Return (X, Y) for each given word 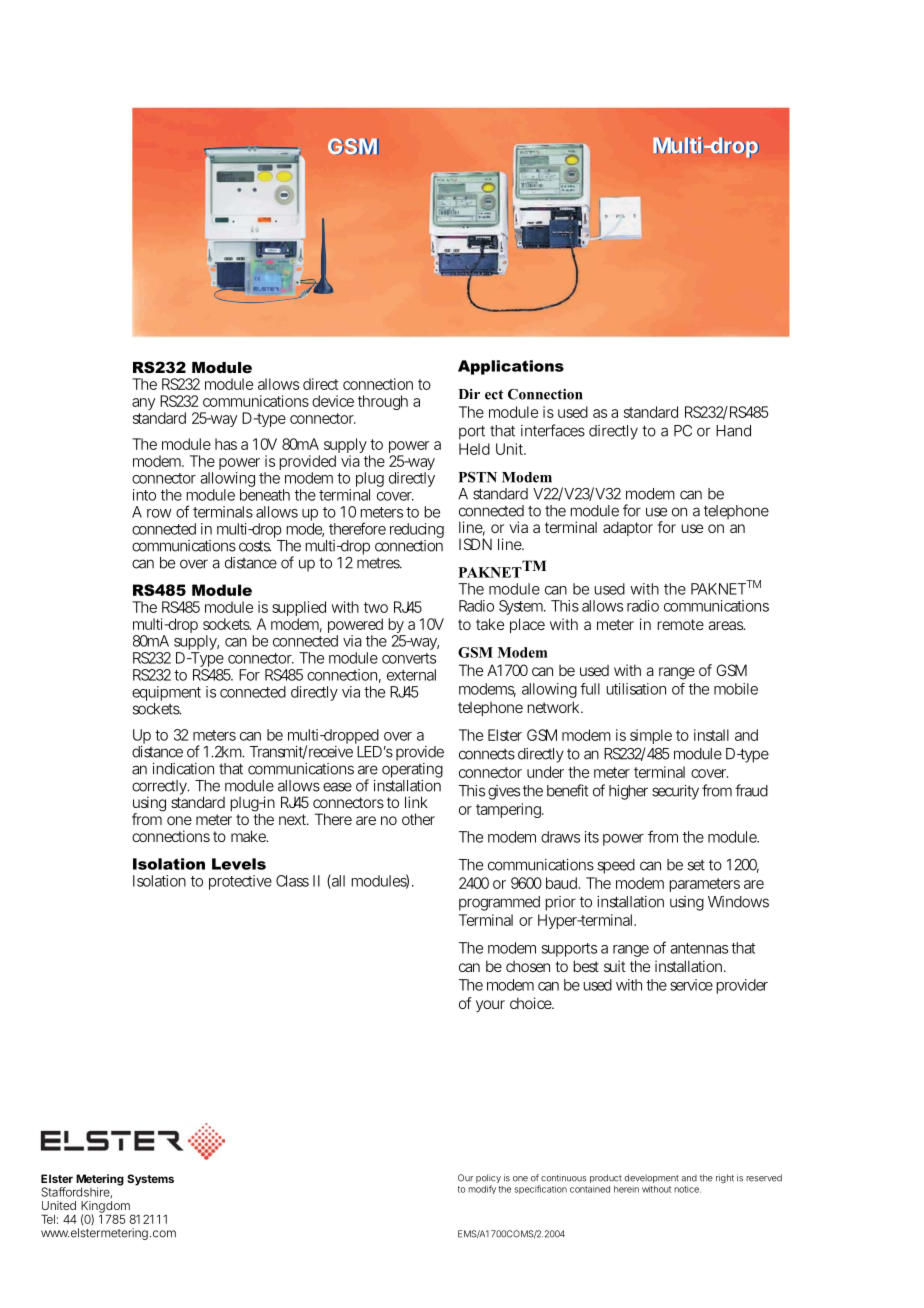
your (490, 1006)
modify (482, 1189)
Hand (733, 431)
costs (255, 546)
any (143, 404)
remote (680, 624)
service (691, 985)
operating (412, 772)
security (675, 792)
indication (183, 769)
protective (240, 882)
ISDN (475, 544)
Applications (511, 367)
